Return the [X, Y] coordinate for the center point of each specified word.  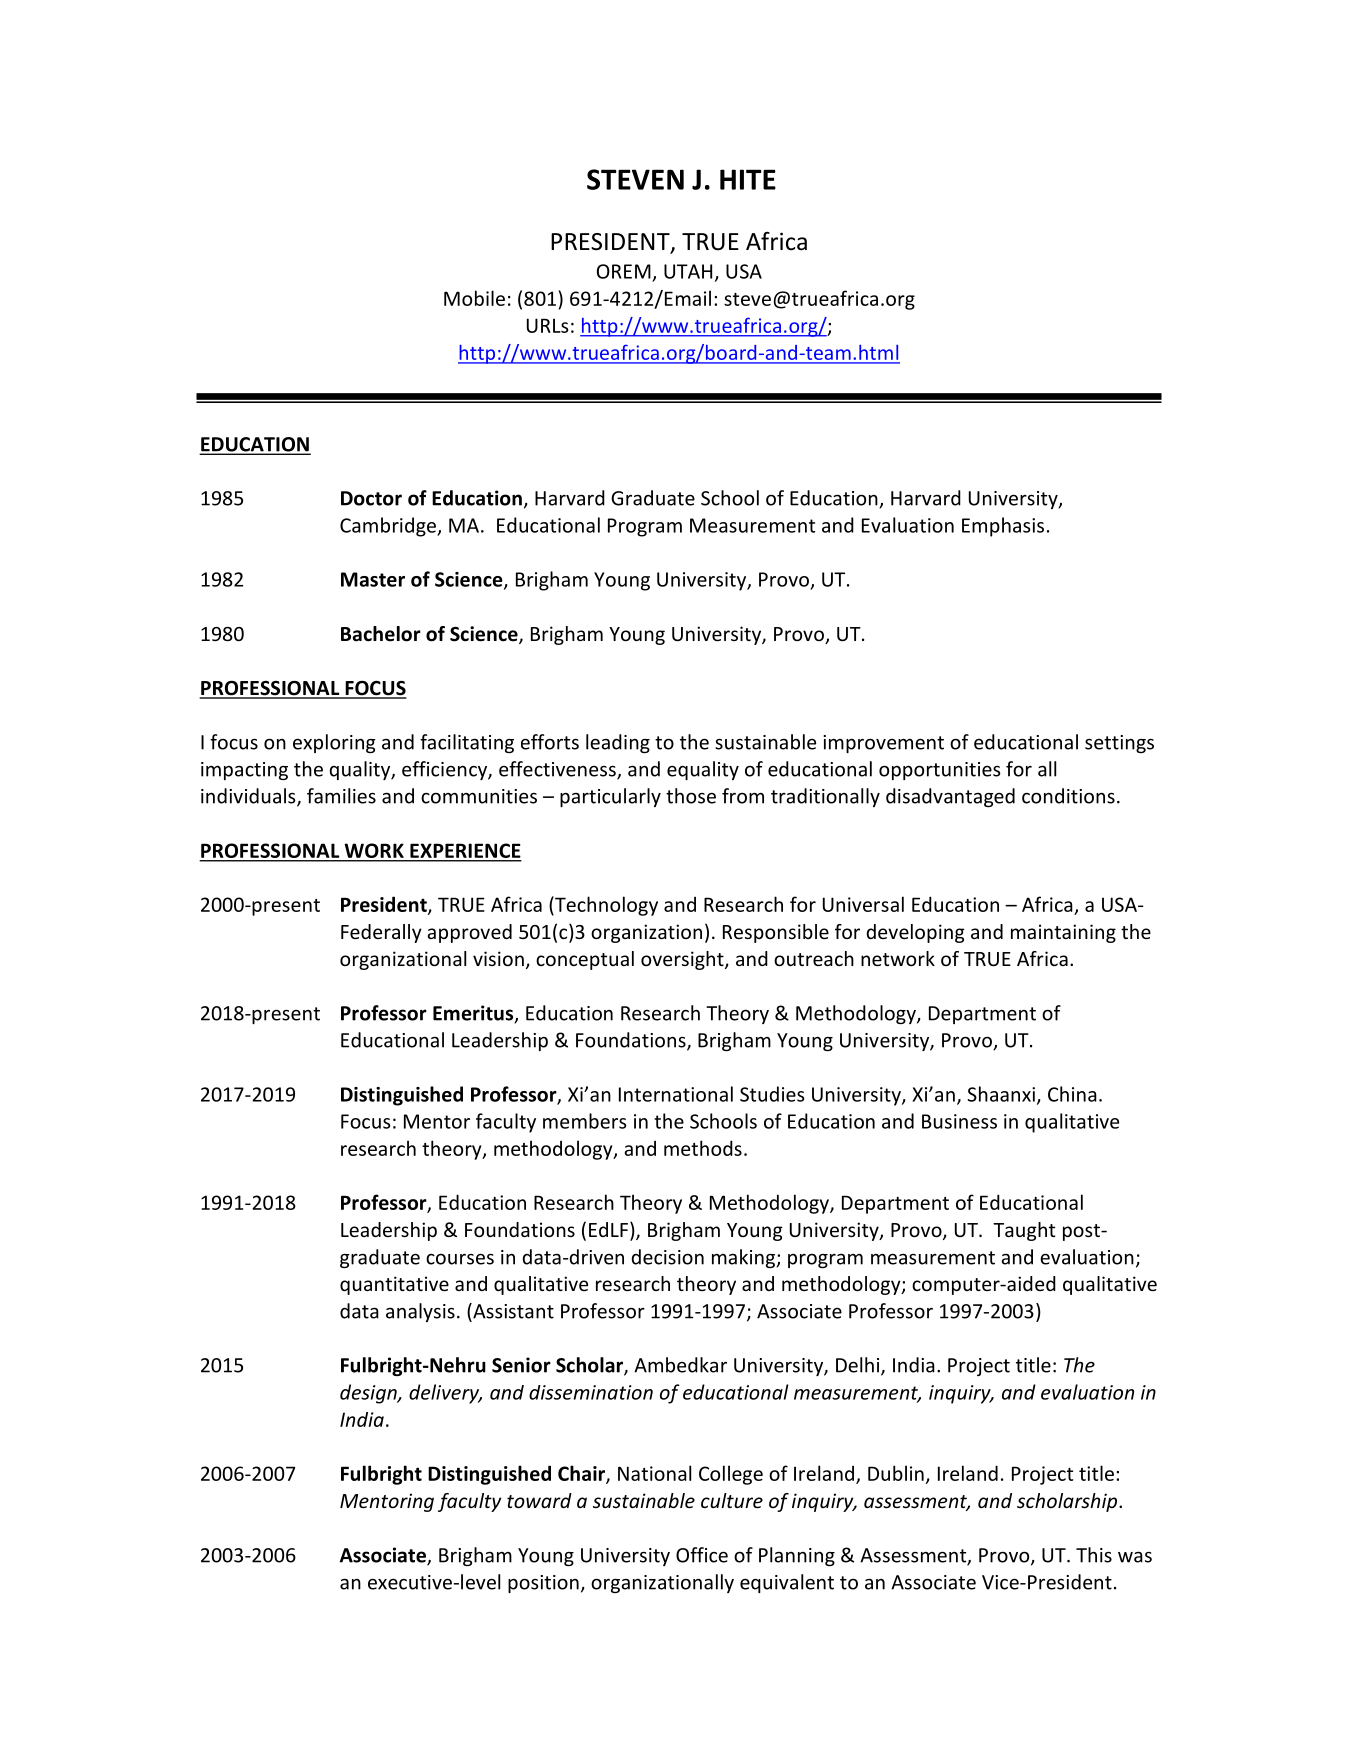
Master [373, 579]
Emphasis [1003, 527]
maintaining [1063, 933]
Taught [1024, 1231]
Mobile [474, 298]
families [341, 796]
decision [668, 1257]
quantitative [394, 1285]
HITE [748, 179]
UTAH [688, 271]
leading [618, 743]
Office [702, 1555]
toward [539, 1500]
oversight [683, 960]
